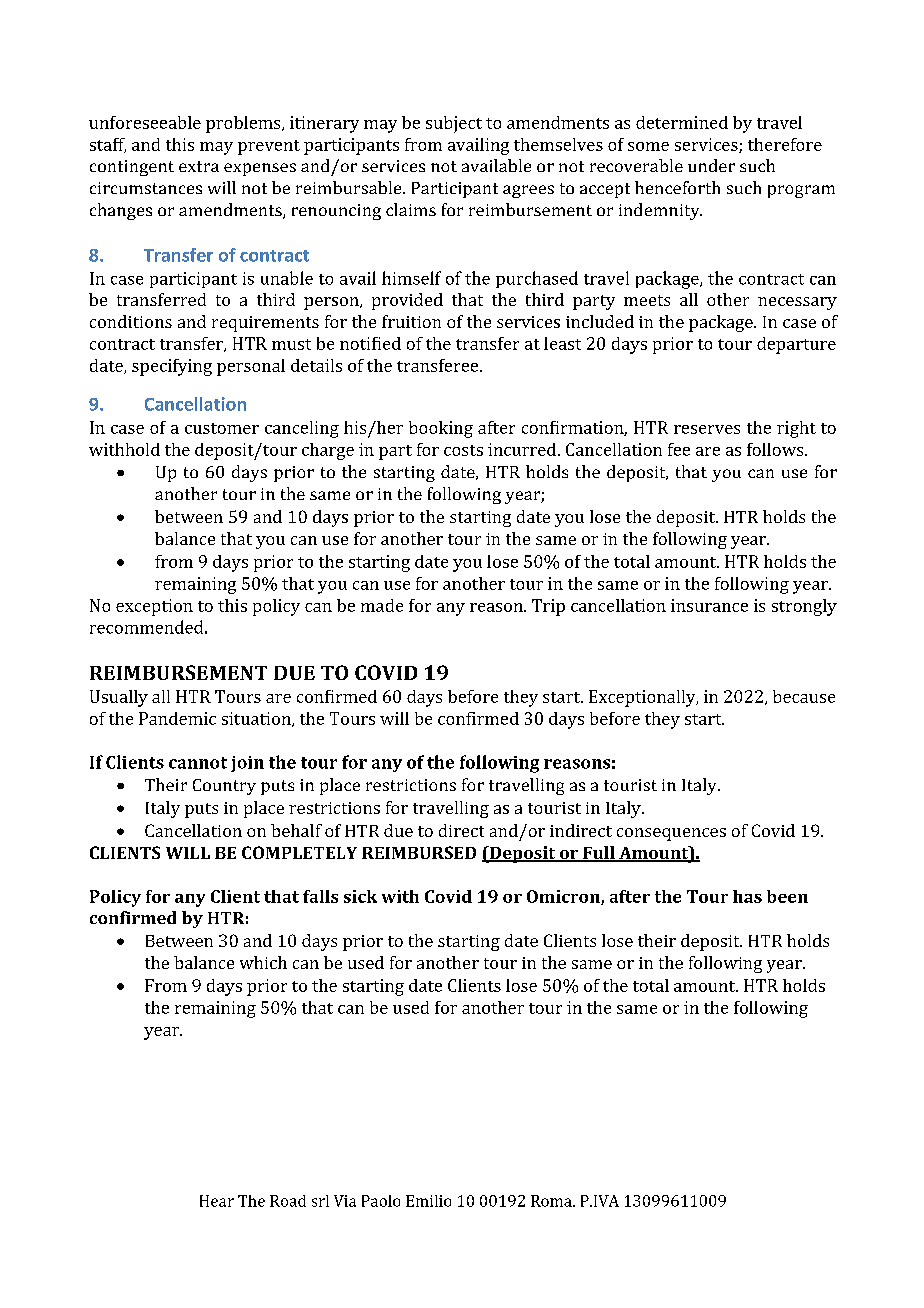 The height and width of the screenshot is (1308, 924). I want to click on REIMBURSED, so click(419, 852).
